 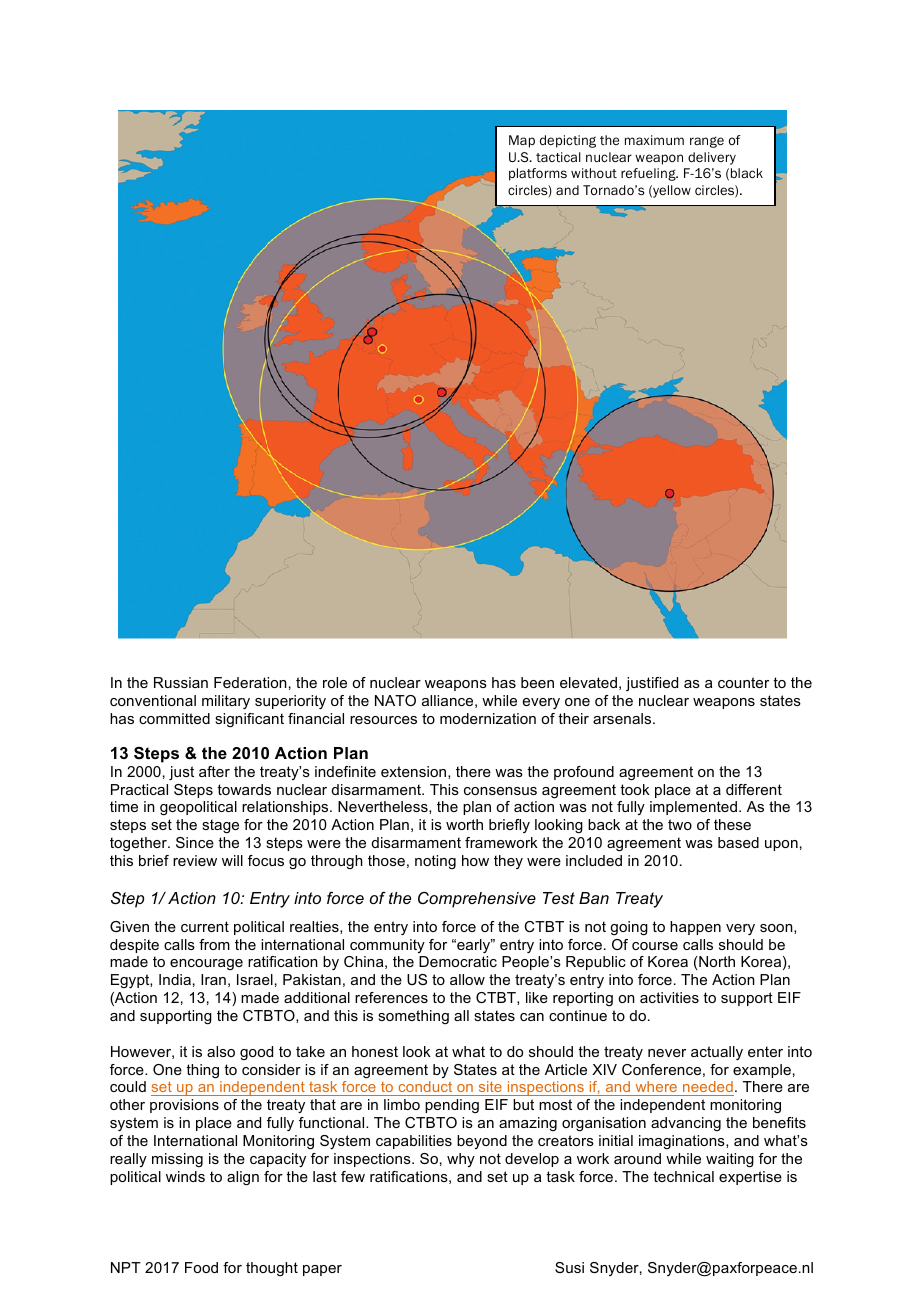 I want to click on Map, so click(x=522, y=141).
